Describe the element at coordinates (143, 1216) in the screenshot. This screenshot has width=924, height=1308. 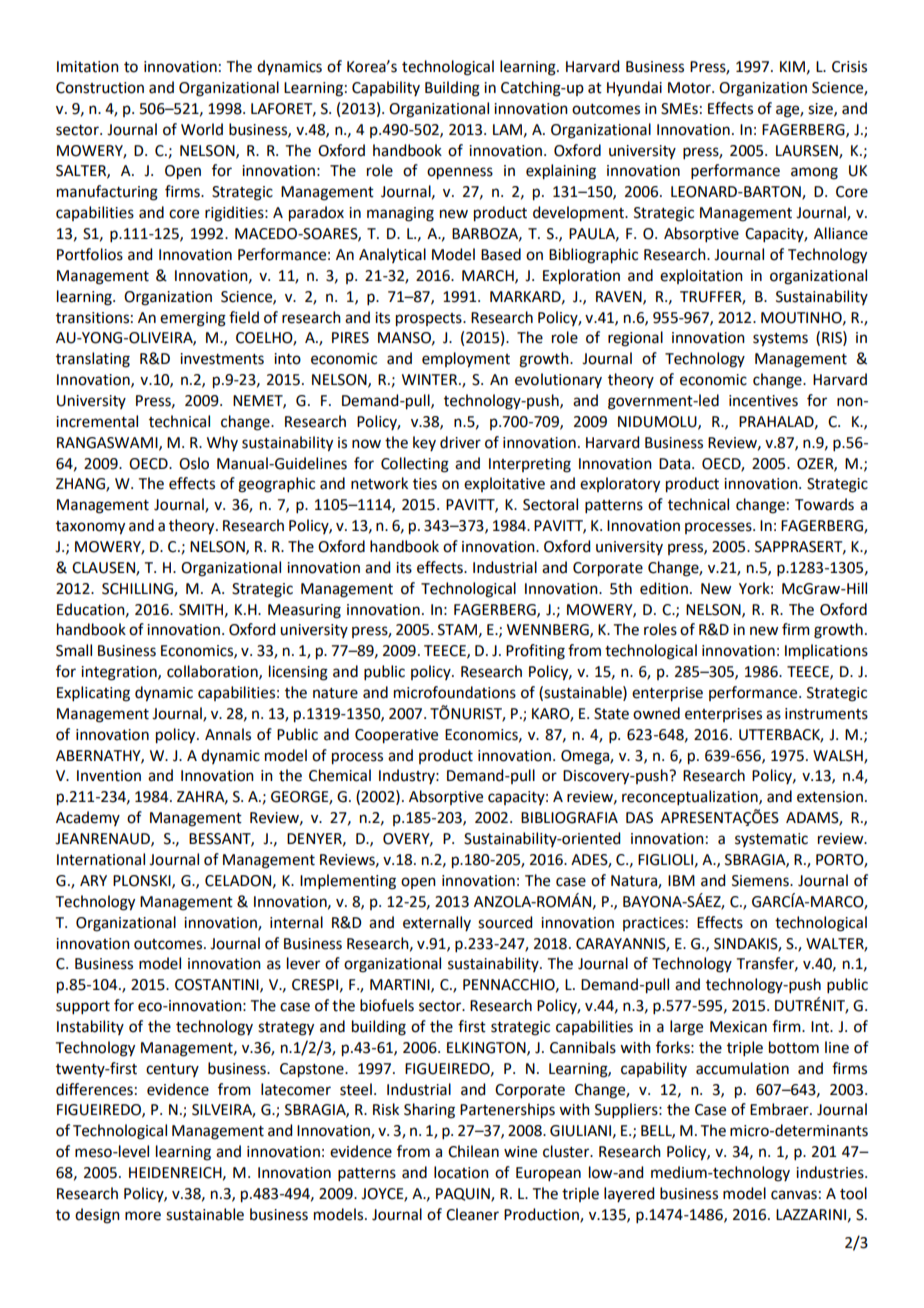
I see `more` at that location.
